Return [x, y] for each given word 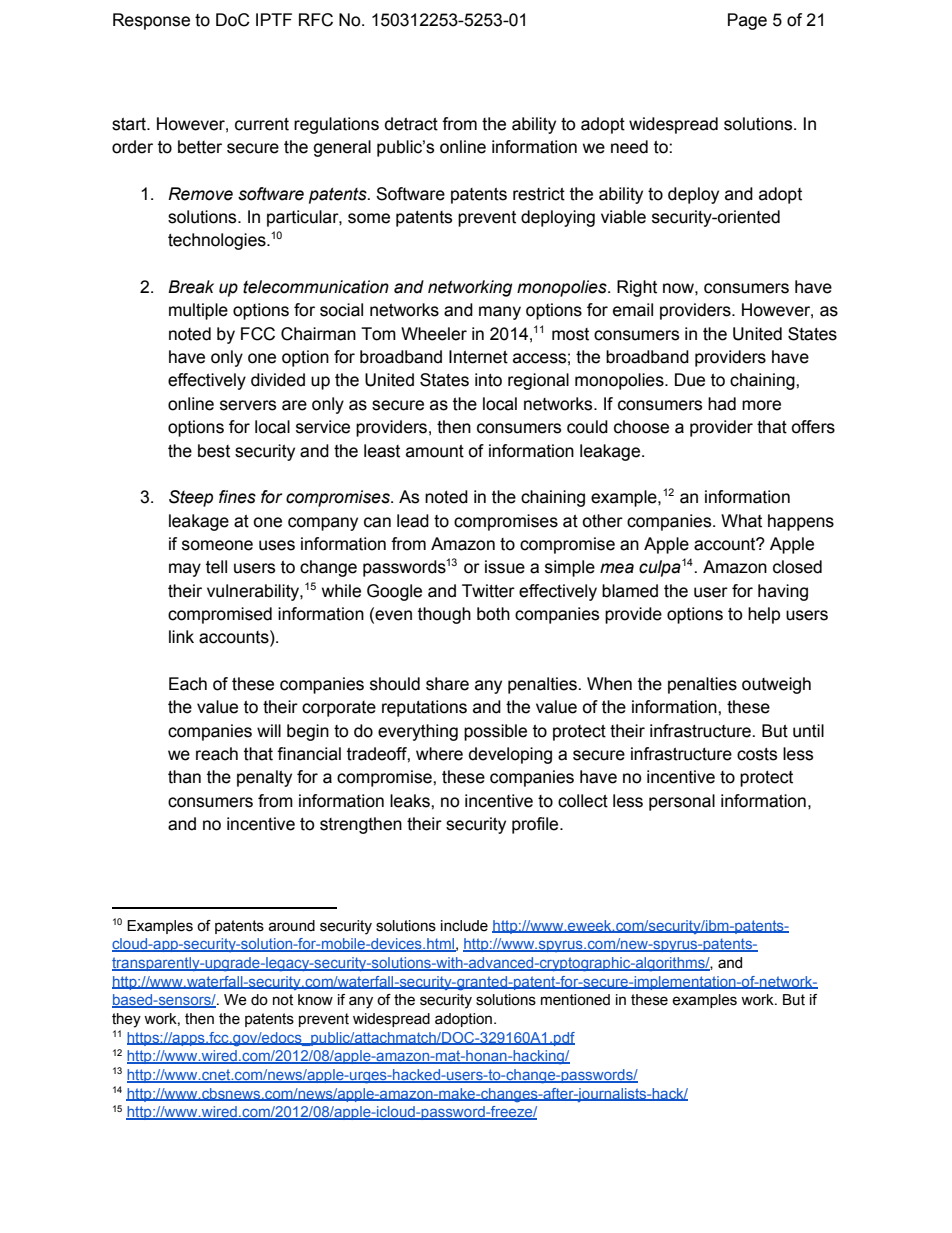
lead [413, 521]
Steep [191, 498]
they [126, 1020]
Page [747, 21]
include [464, 926]
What [741, 521]
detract [411, 124]
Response [151, 21]
